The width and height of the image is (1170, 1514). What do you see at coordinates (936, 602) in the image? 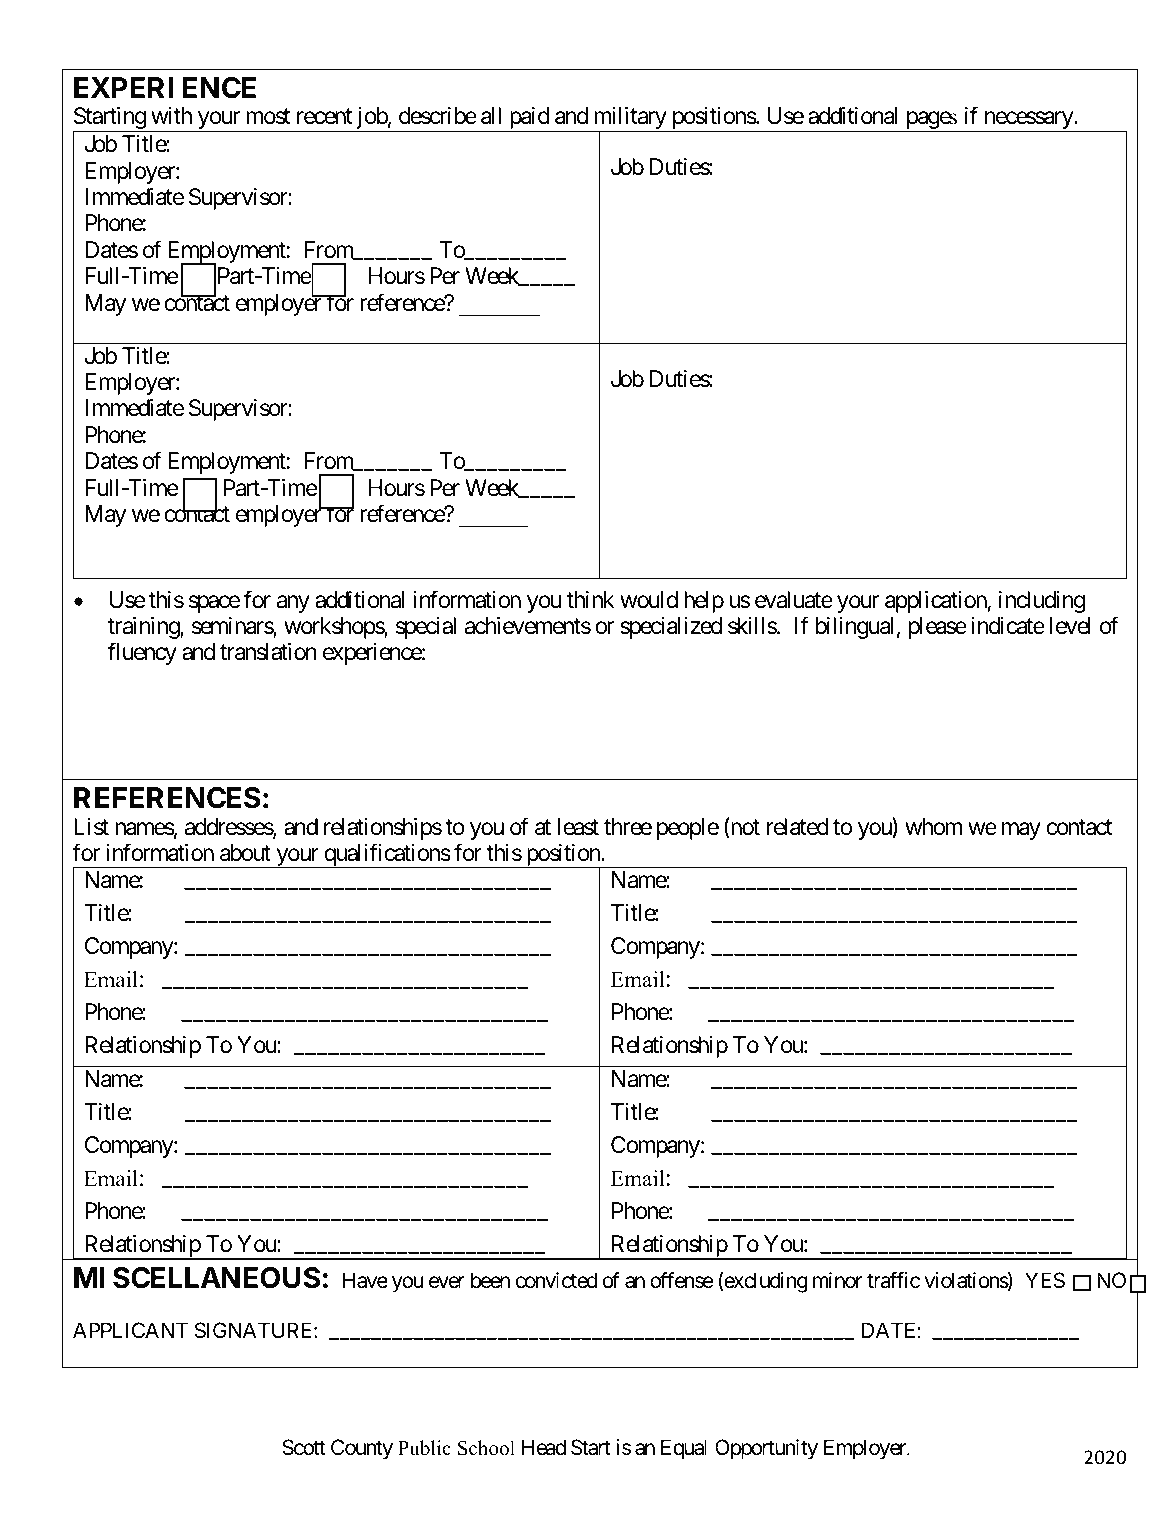
I see `application` at bounding box center [936, 602].
